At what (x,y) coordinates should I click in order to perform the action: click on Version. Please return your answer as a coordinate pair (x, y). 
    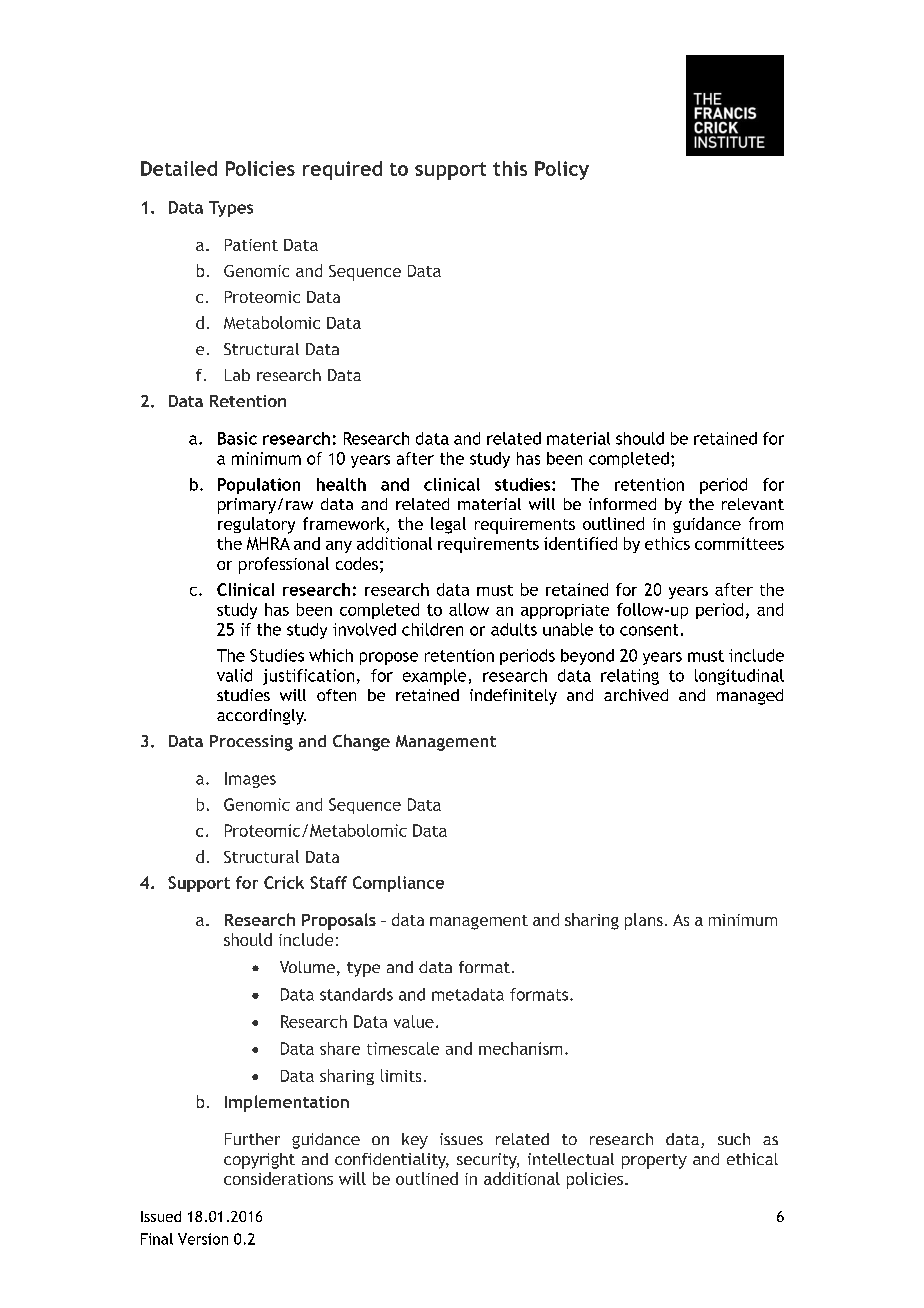
    Looking at the image, I should click on (203, 1239).
